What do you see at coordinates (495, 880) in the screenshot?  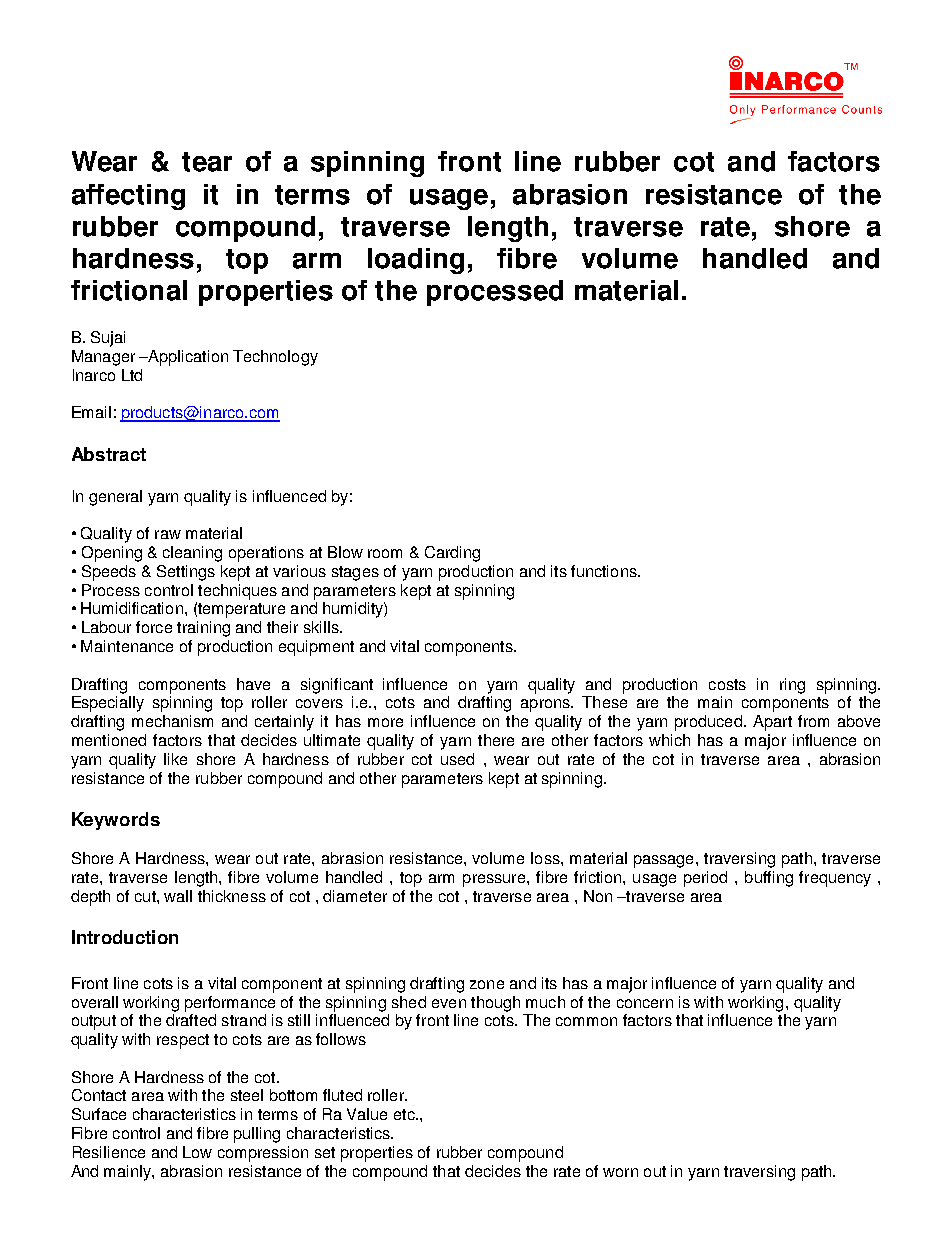 I see `pressure` at bounding box center [495, 880].
